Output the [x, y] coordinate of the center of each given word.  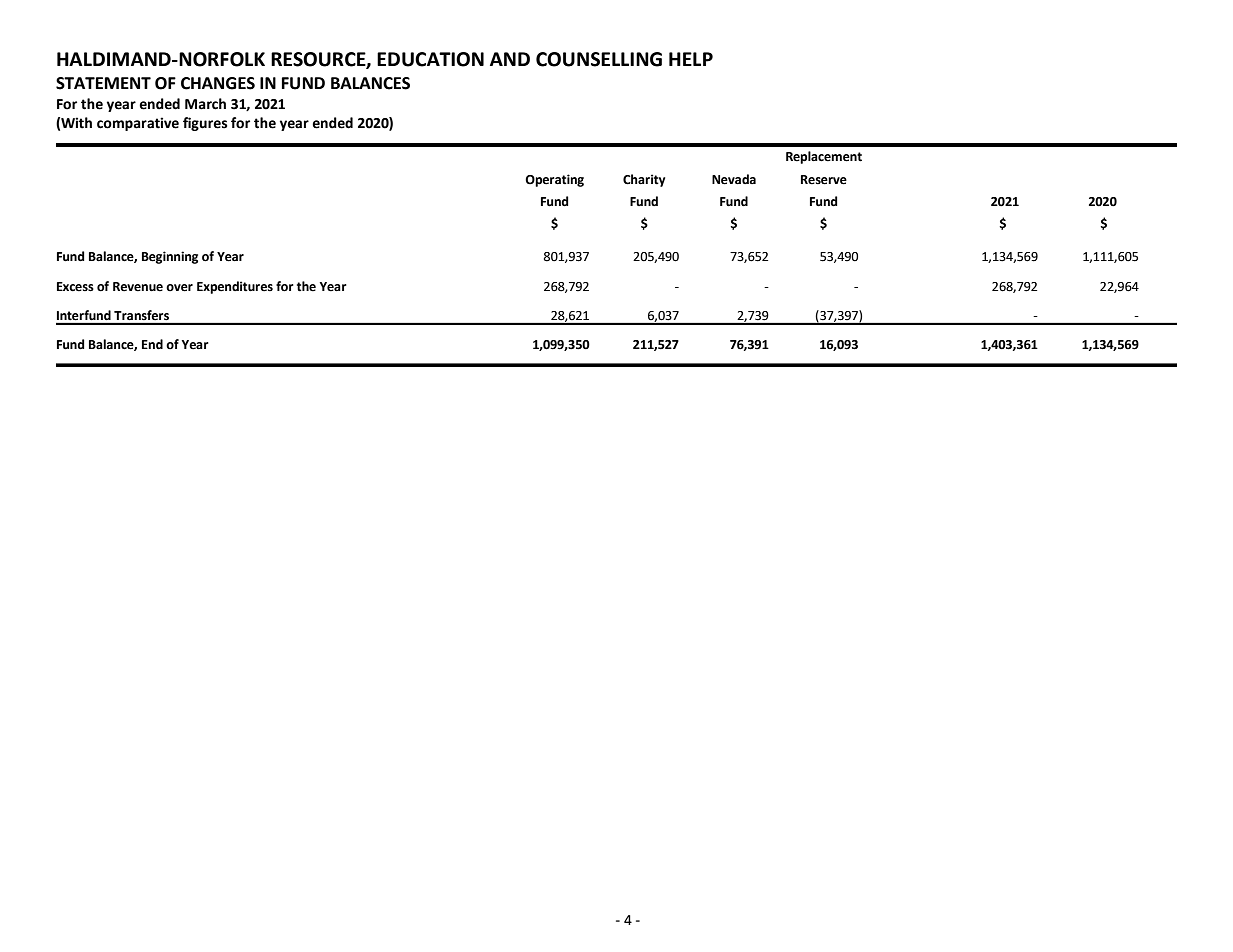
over [179, 288]
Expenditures [235, 287]
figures [205, 124]
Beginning [170, 257]
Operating [554, 180]
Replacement [824, 157]
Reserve [824, 180]
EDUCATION [430, 59]
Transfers [141, 315]
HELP [691, 59]
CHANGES [218, 83]
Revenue [138, 287]
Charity [644, 180]
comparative [138, 124]
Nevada [734, 179]
